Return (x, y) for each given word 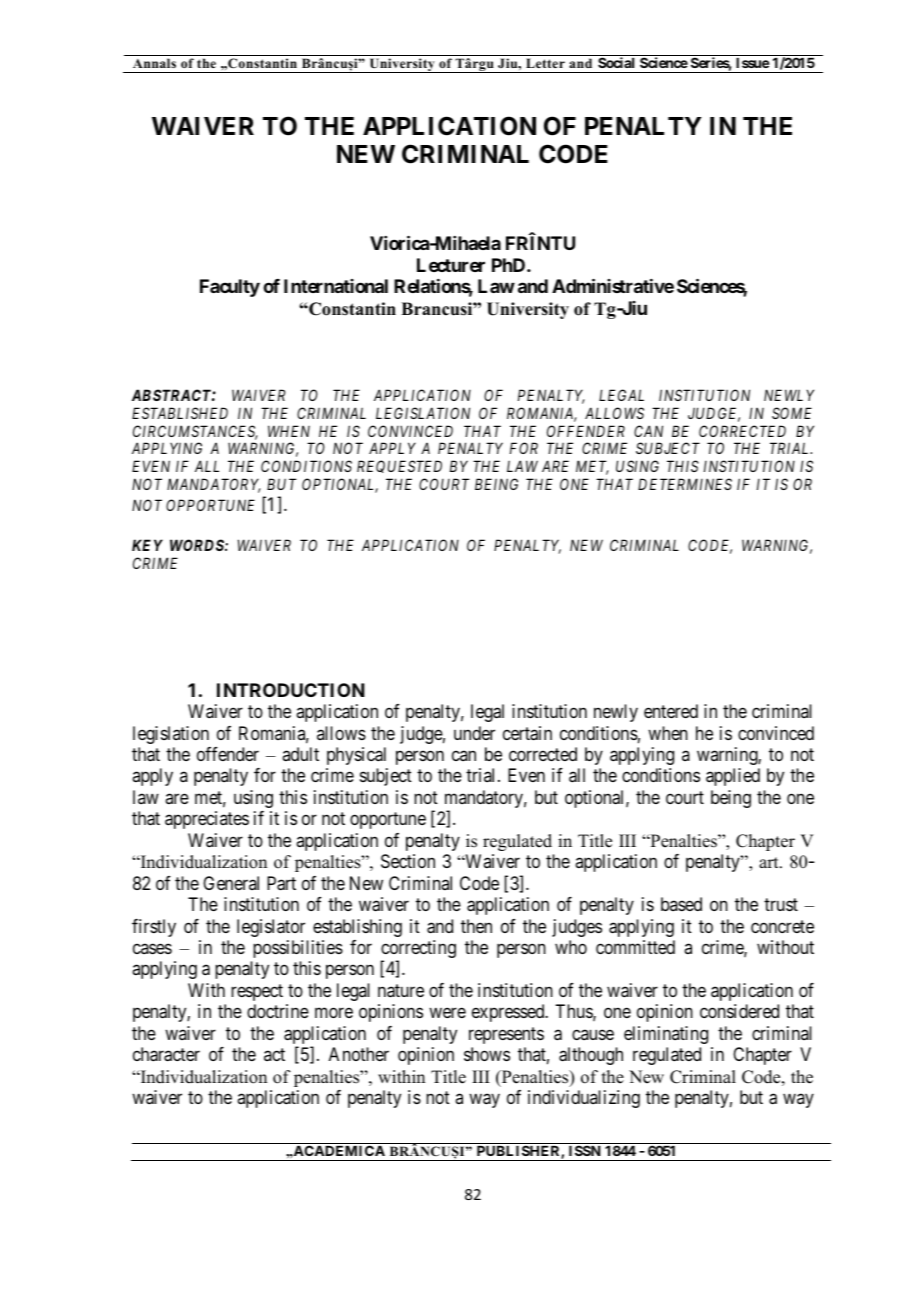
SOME (792, 413)
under (474, 733)
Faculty (230, 288)
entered (671, 711)
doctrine (278, 1011)
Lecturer (451, 265)
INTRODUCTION (291, 690)
